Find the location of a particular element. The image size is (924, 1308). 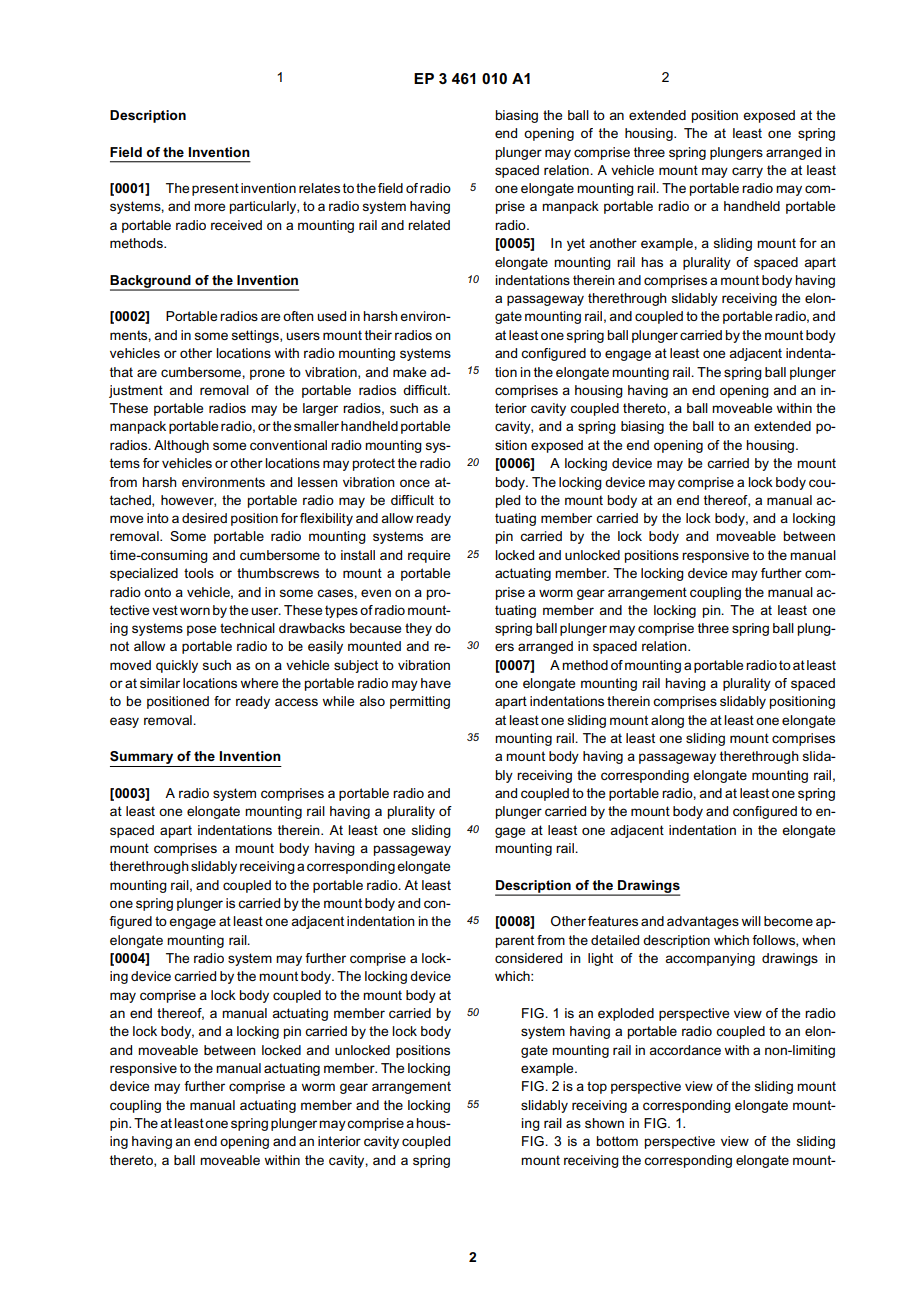

Although is located at coordinates (181, 446).
